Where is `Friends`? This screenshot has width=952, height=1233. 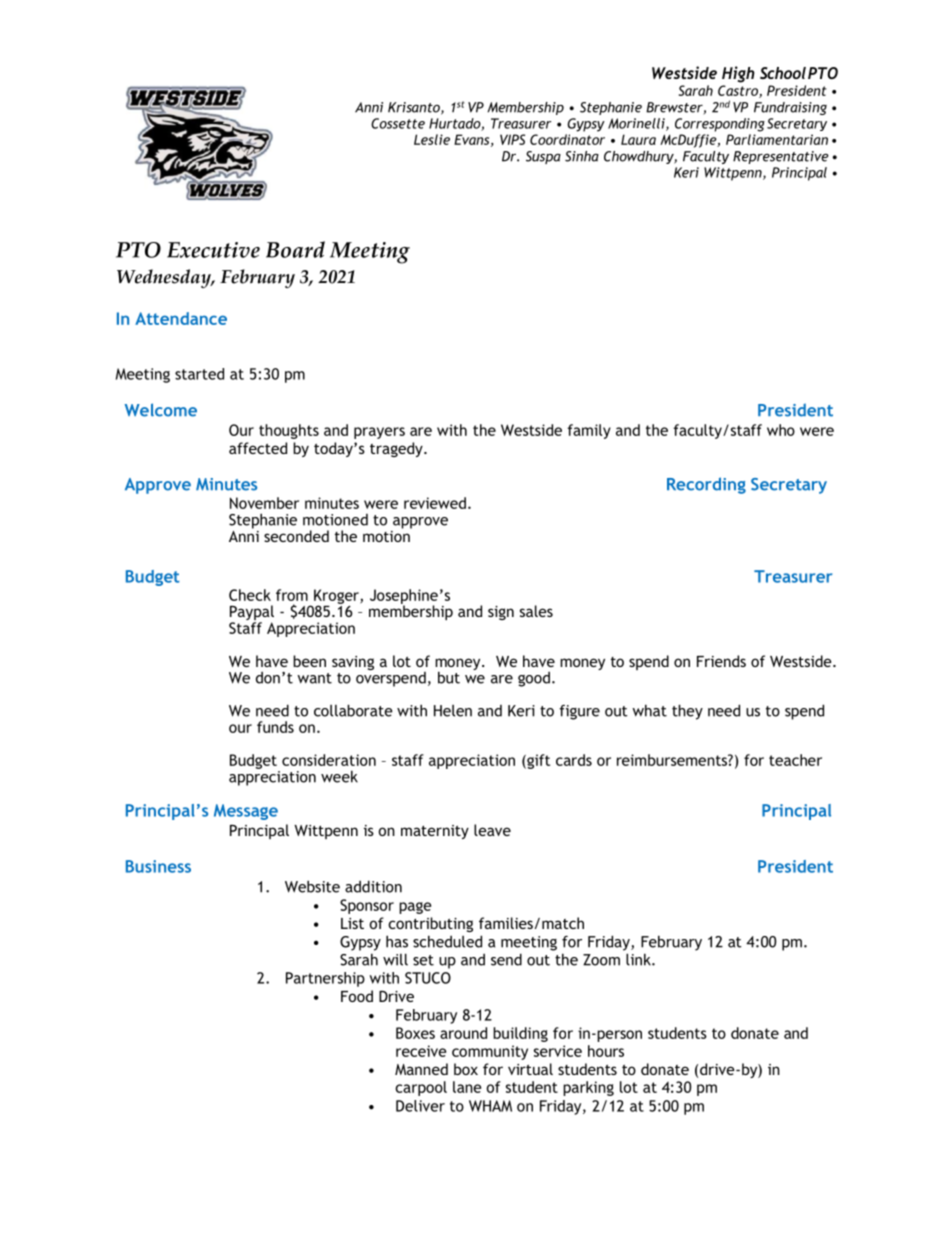
Friends is located at coordinates (721, 661).
